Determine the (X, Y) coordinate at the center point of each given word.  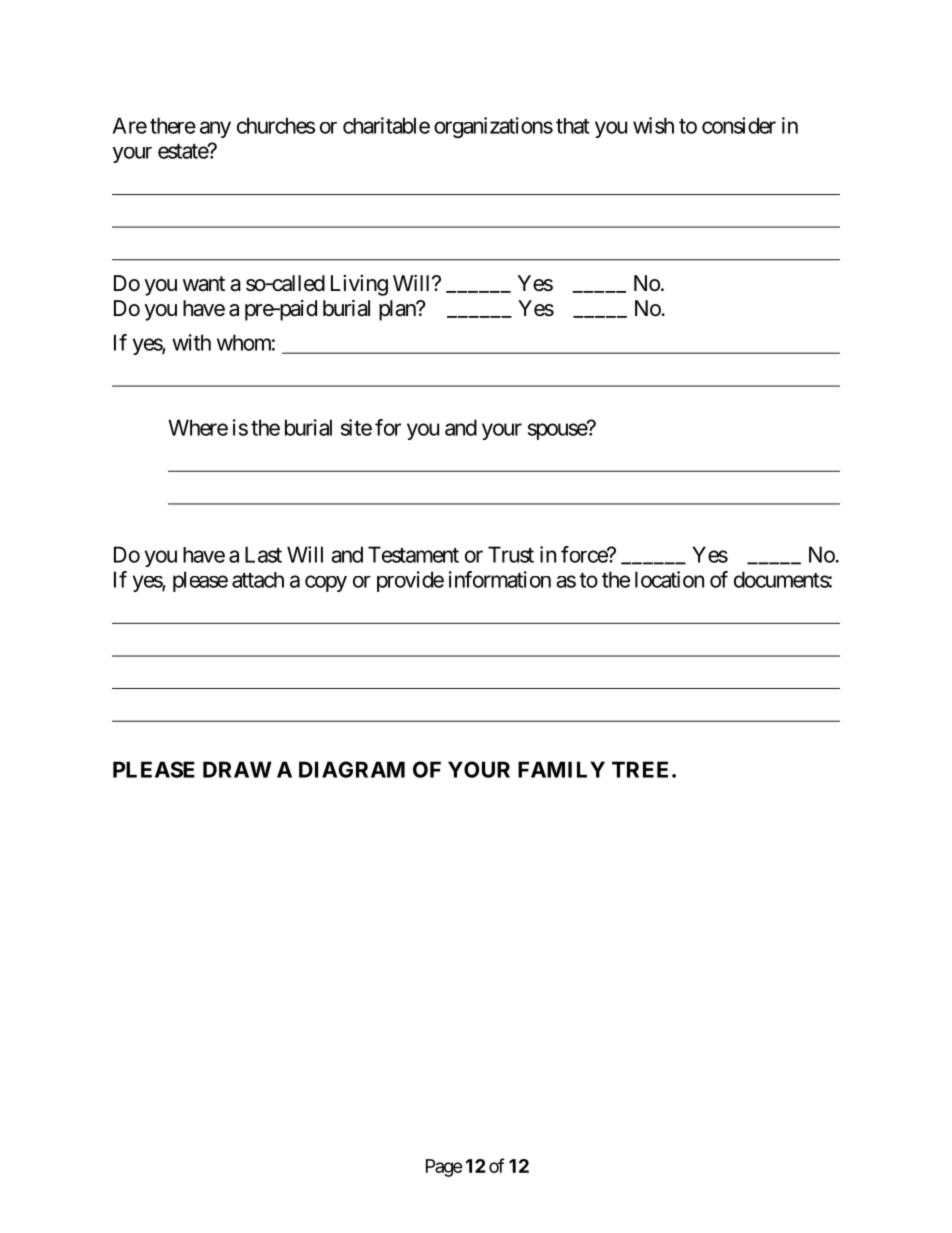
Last (263, 554)
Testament (413, 554)
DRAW (237, 769)
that (572, 126)
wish (653, 125)
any (215, 129)
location (669, 579)
